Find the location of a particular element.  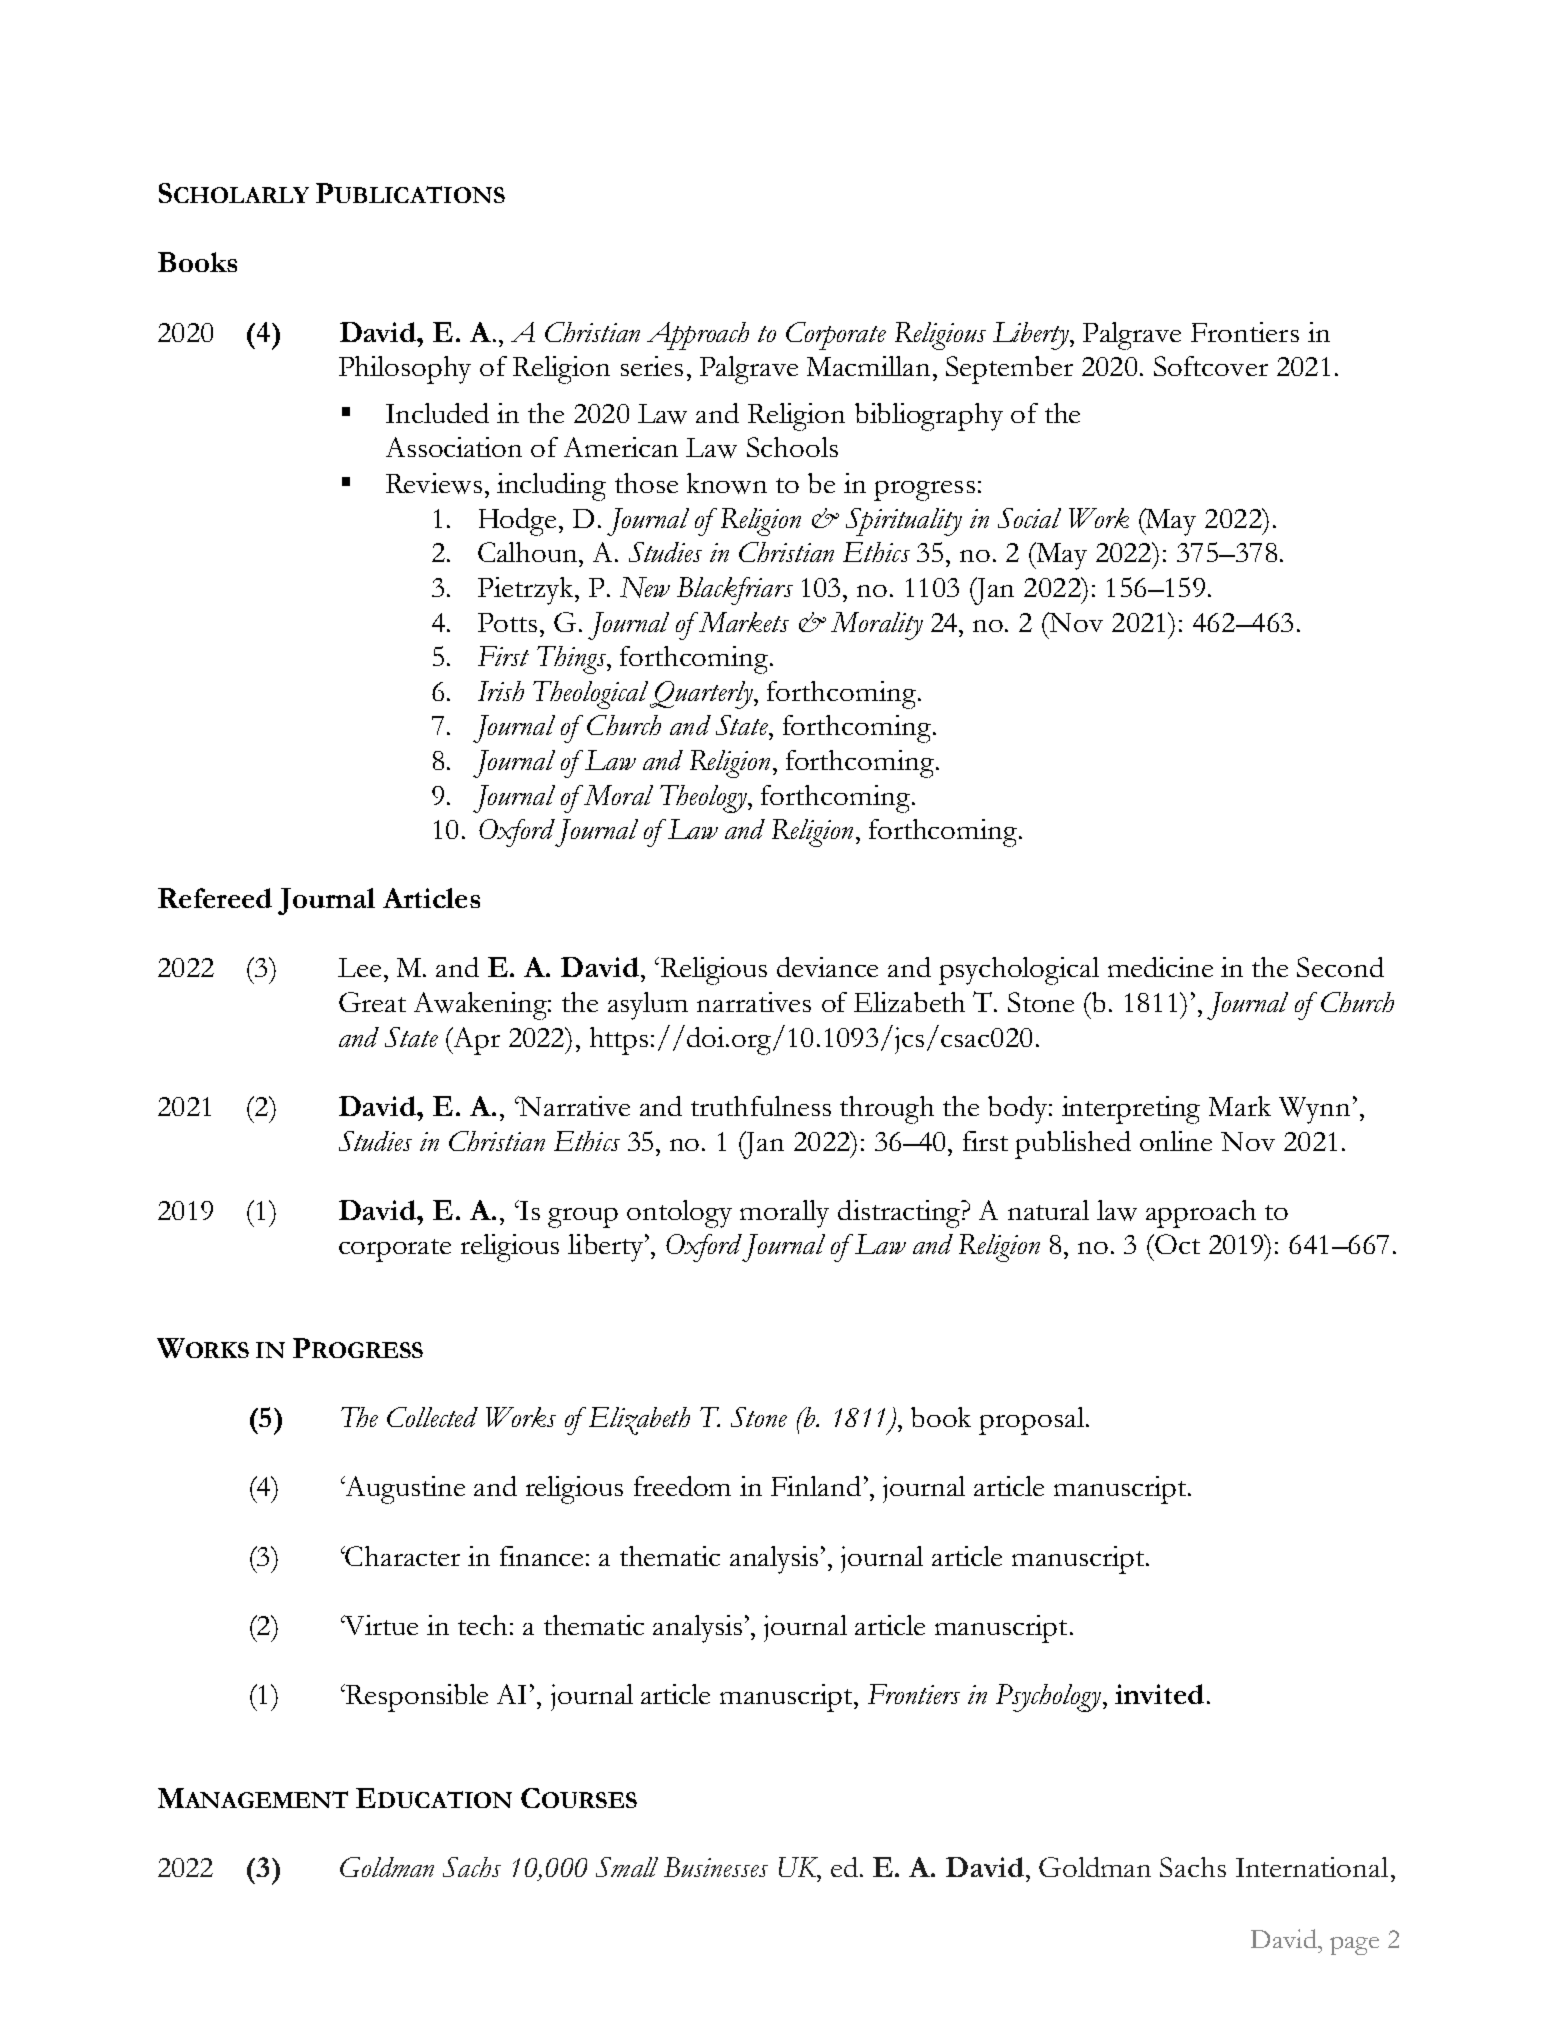

Businesses is located at coordinates (716, 1867).
